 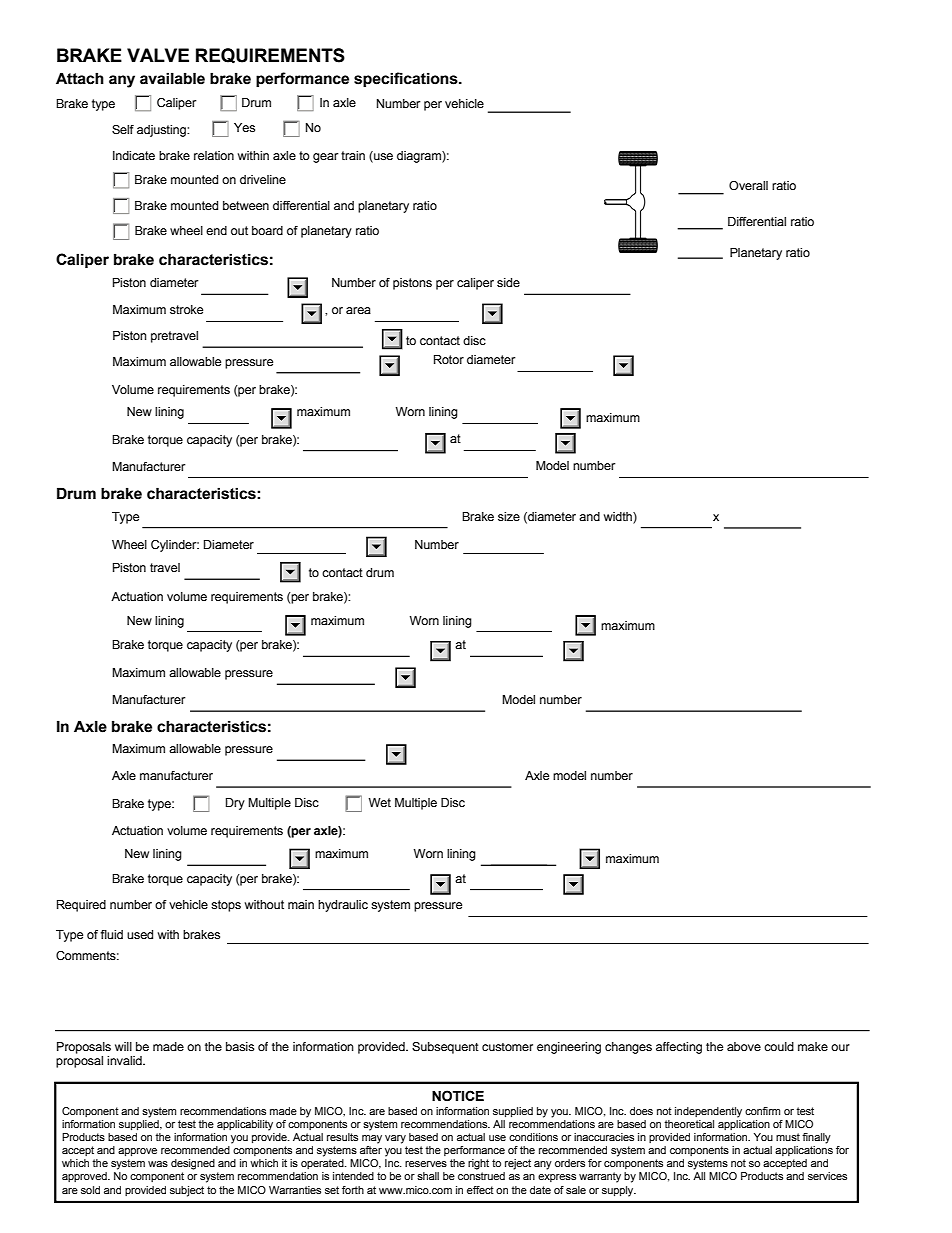 What do you see at coordinates (478, 1164) in the image?
I see `right` at bounding box center [478, 1164].
